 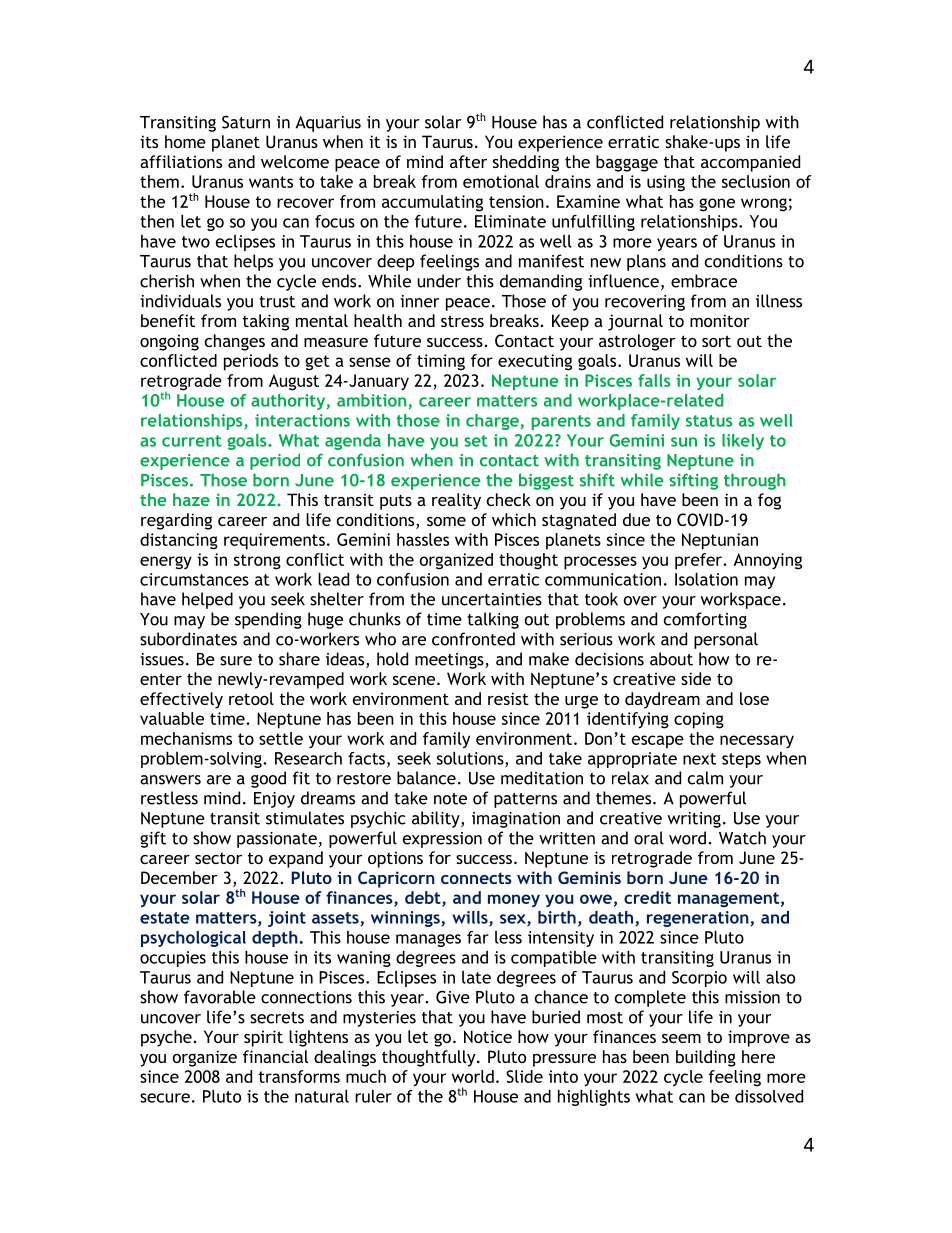 I want to click on accompanied, so click(x=750, y=163).
